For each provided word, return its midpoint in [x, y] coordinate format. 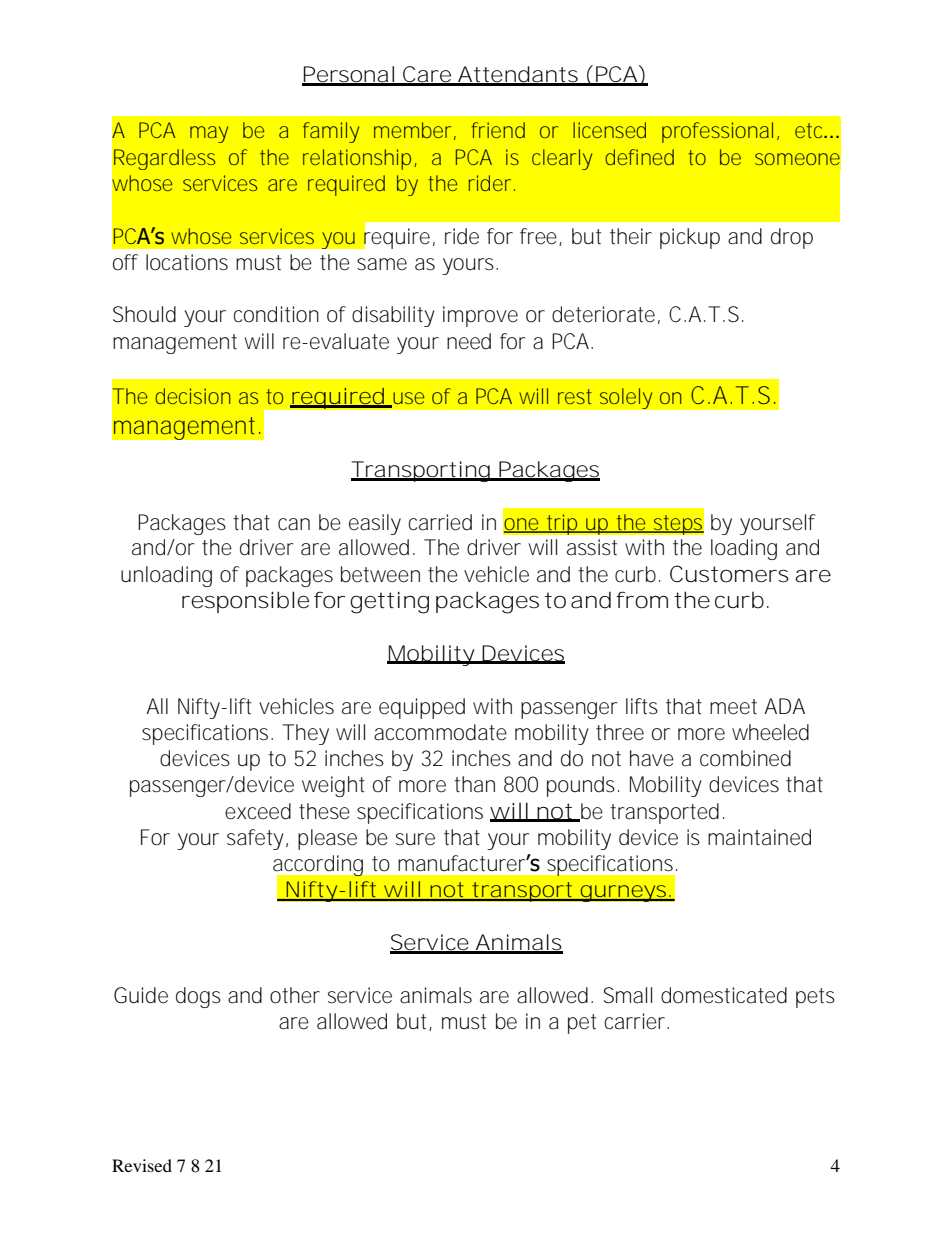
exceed [258, 811]
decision [192, 396]
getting [389, 603]
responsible [245, 602]
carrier [637, 1021]
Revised [142, 1165]
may [209, 134]
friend [498, 130]
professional [717, 132]
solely [626, 399]
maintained [759, 837]
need [469, 341]
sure [415, 839]
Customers [729, 574]
